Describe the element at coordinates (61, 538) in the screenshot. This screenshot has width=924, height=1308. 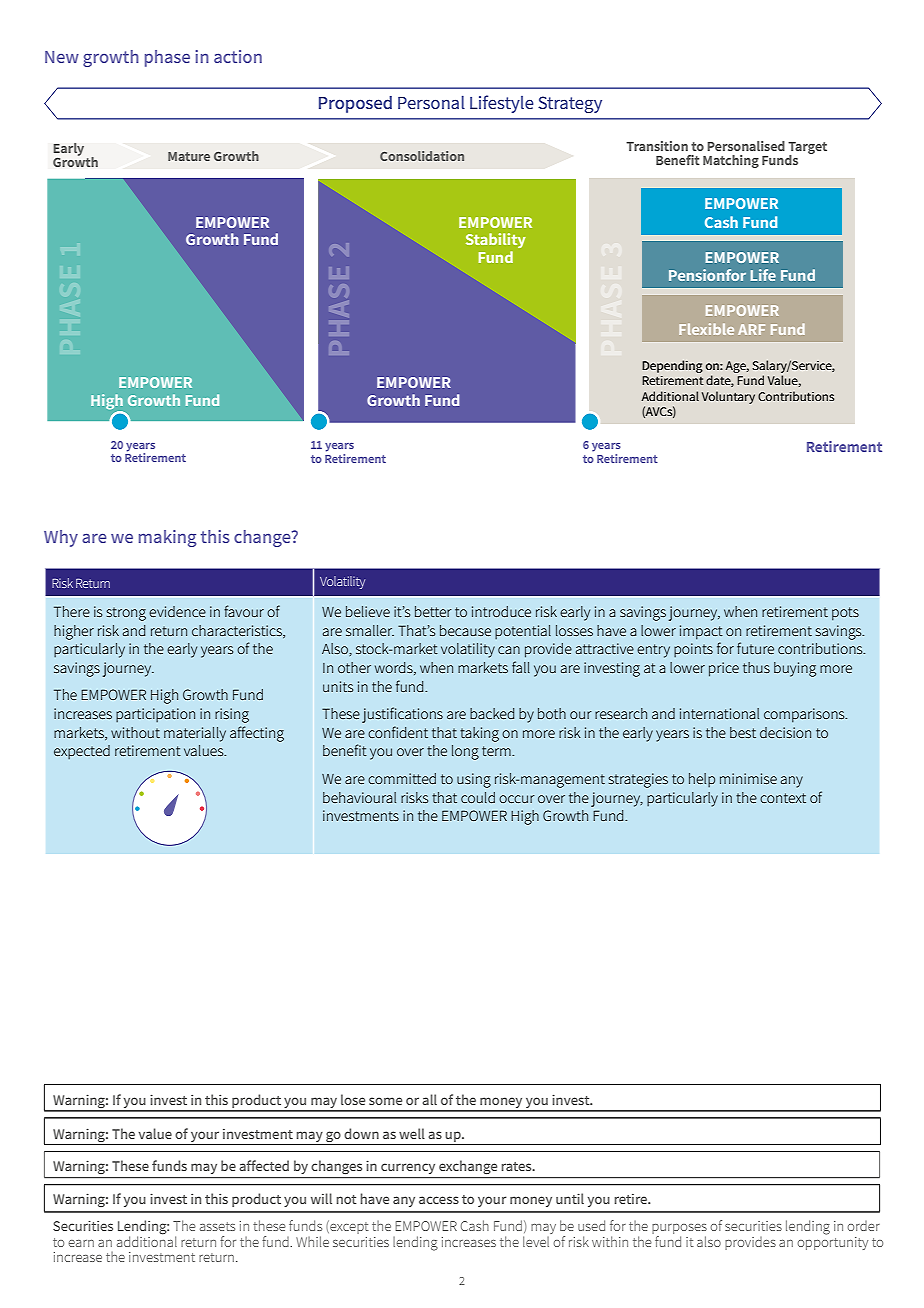
I see `Why` at that location.
